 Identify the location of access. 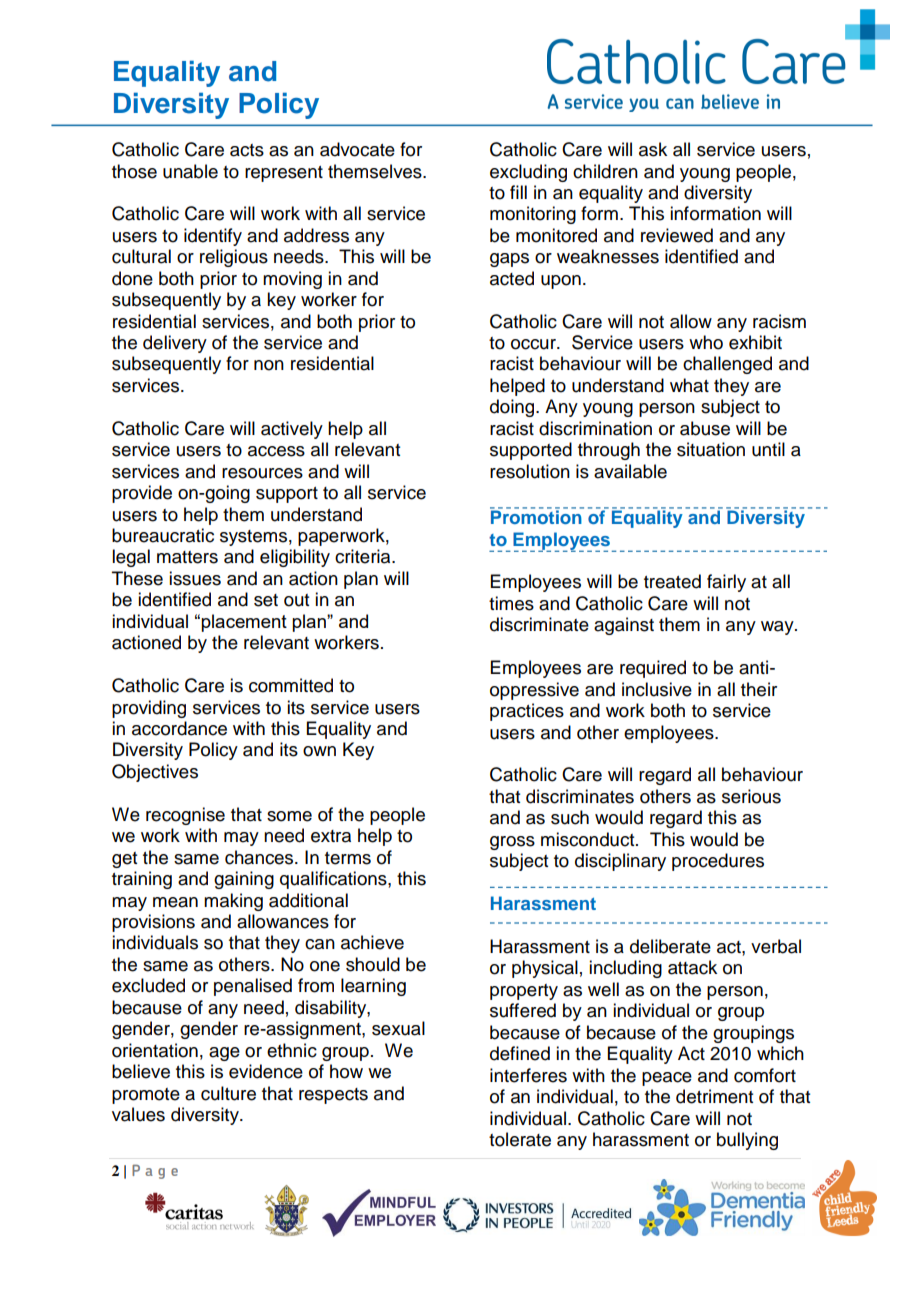
(276, 451).
